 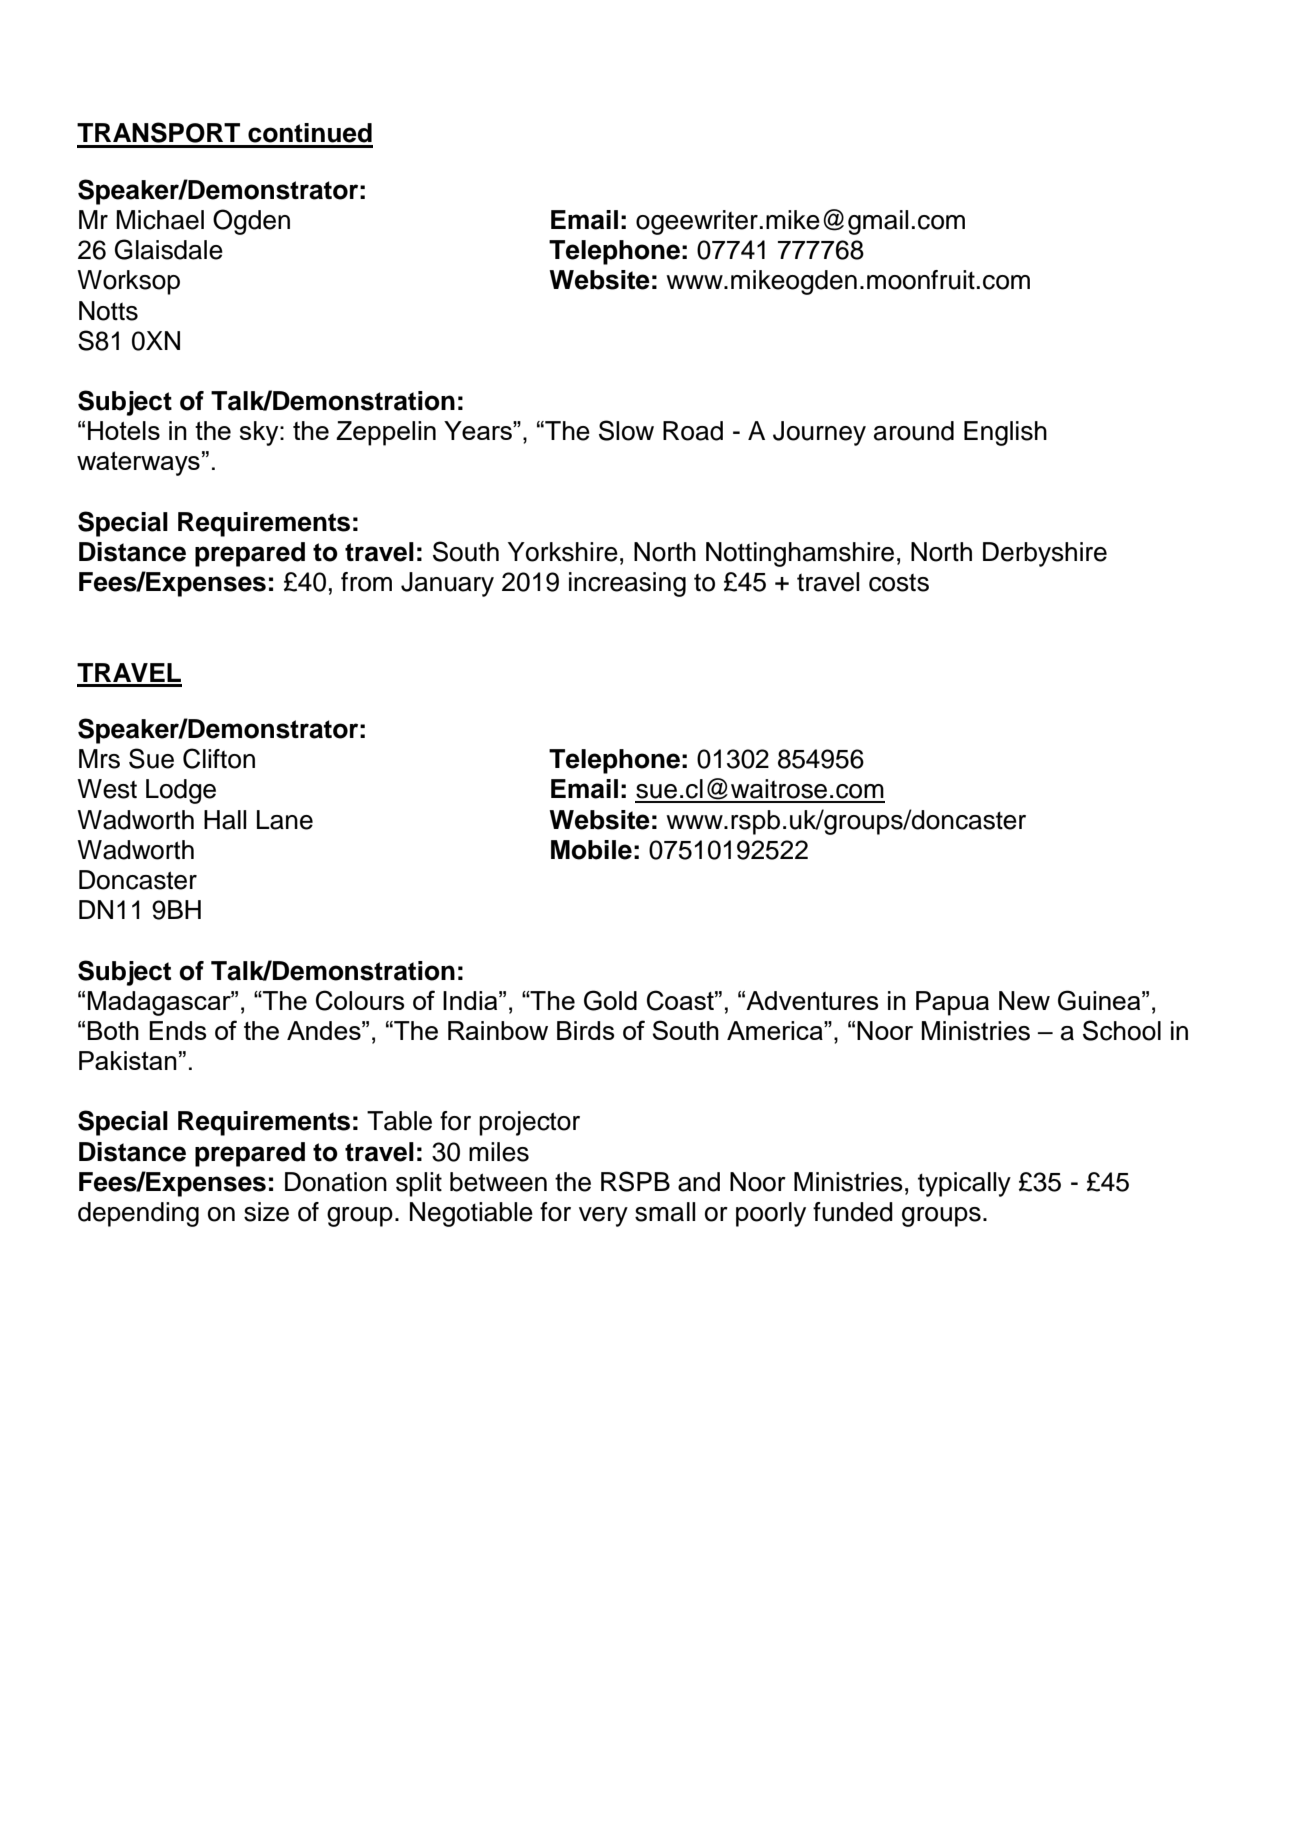 I want to click on Michael, so click(x=160, y=220).
